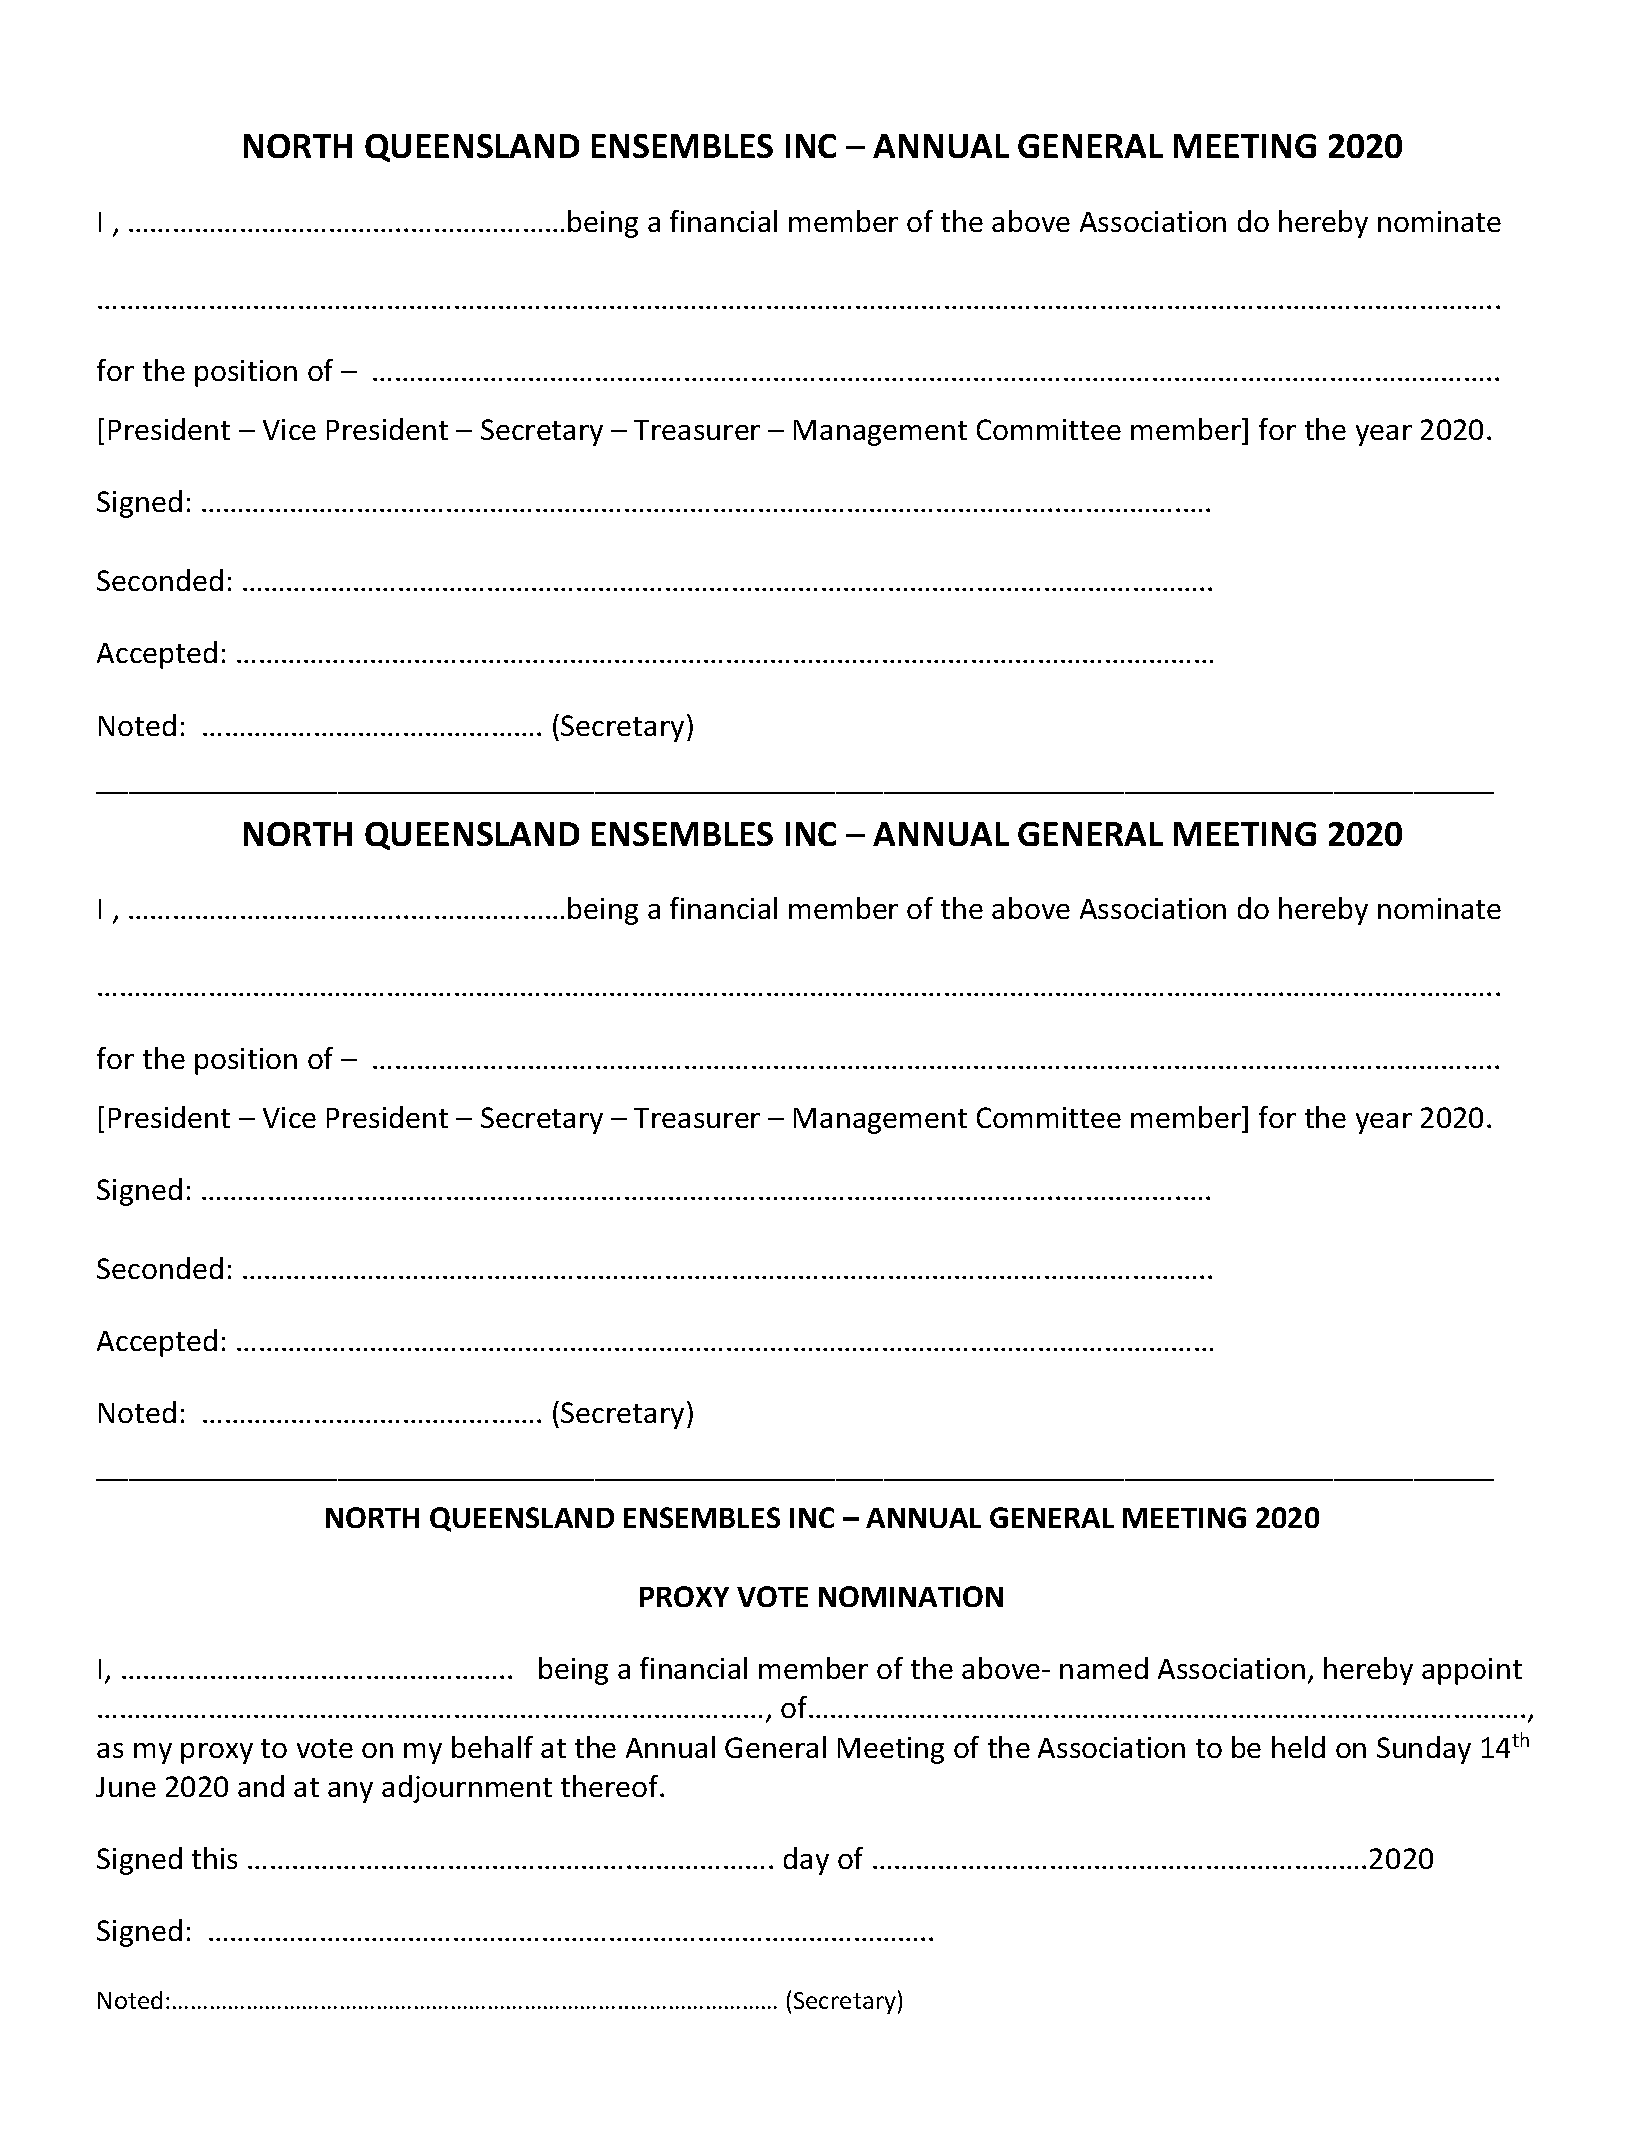 The width and height of the screenshot is (1645, 2129). Describe the element at coordinates (611, 1786) in the screenshot. I see `thereof` at that location.
